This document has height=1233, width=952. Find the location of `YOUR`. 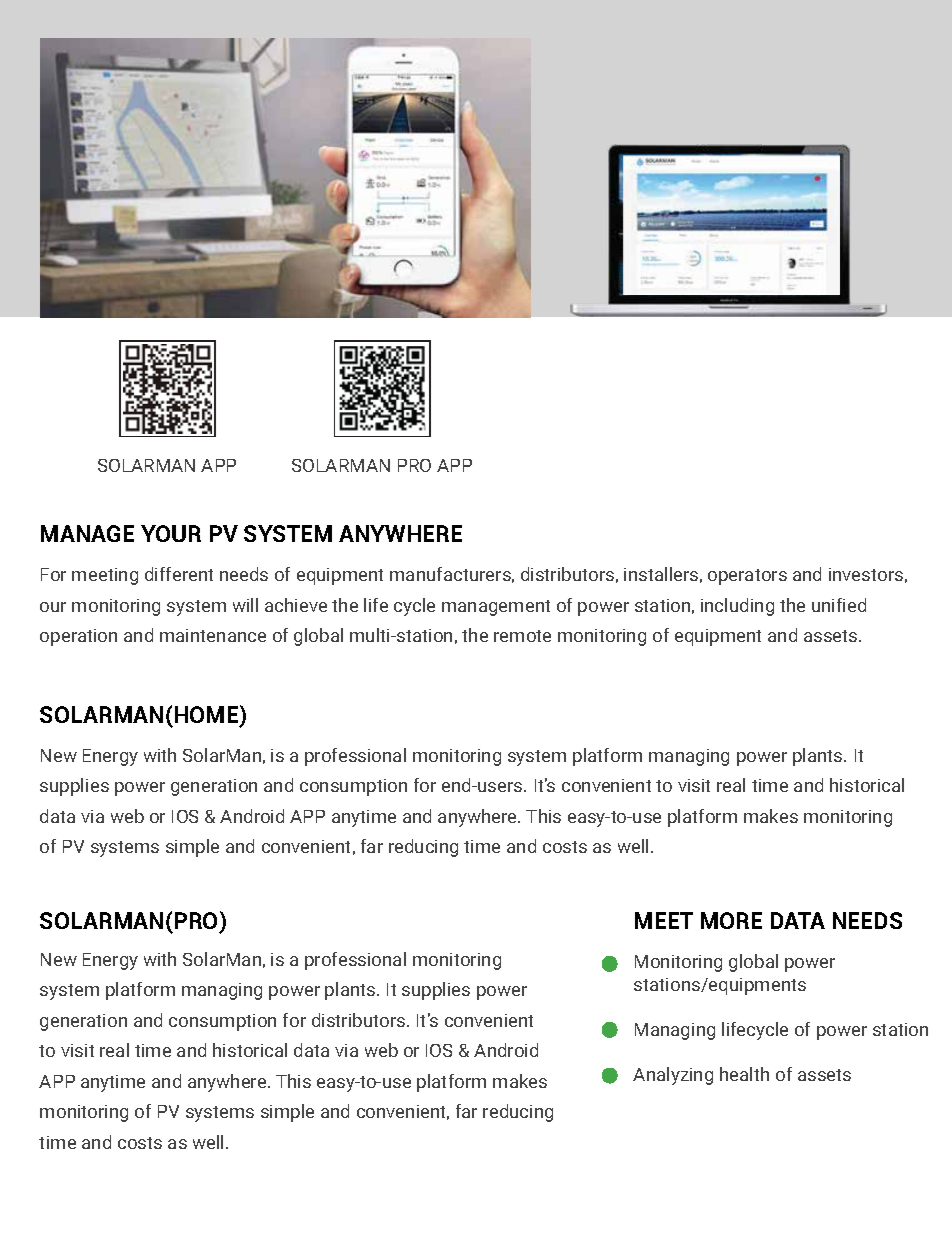

YOUR is located at coordinates (171, 533).
